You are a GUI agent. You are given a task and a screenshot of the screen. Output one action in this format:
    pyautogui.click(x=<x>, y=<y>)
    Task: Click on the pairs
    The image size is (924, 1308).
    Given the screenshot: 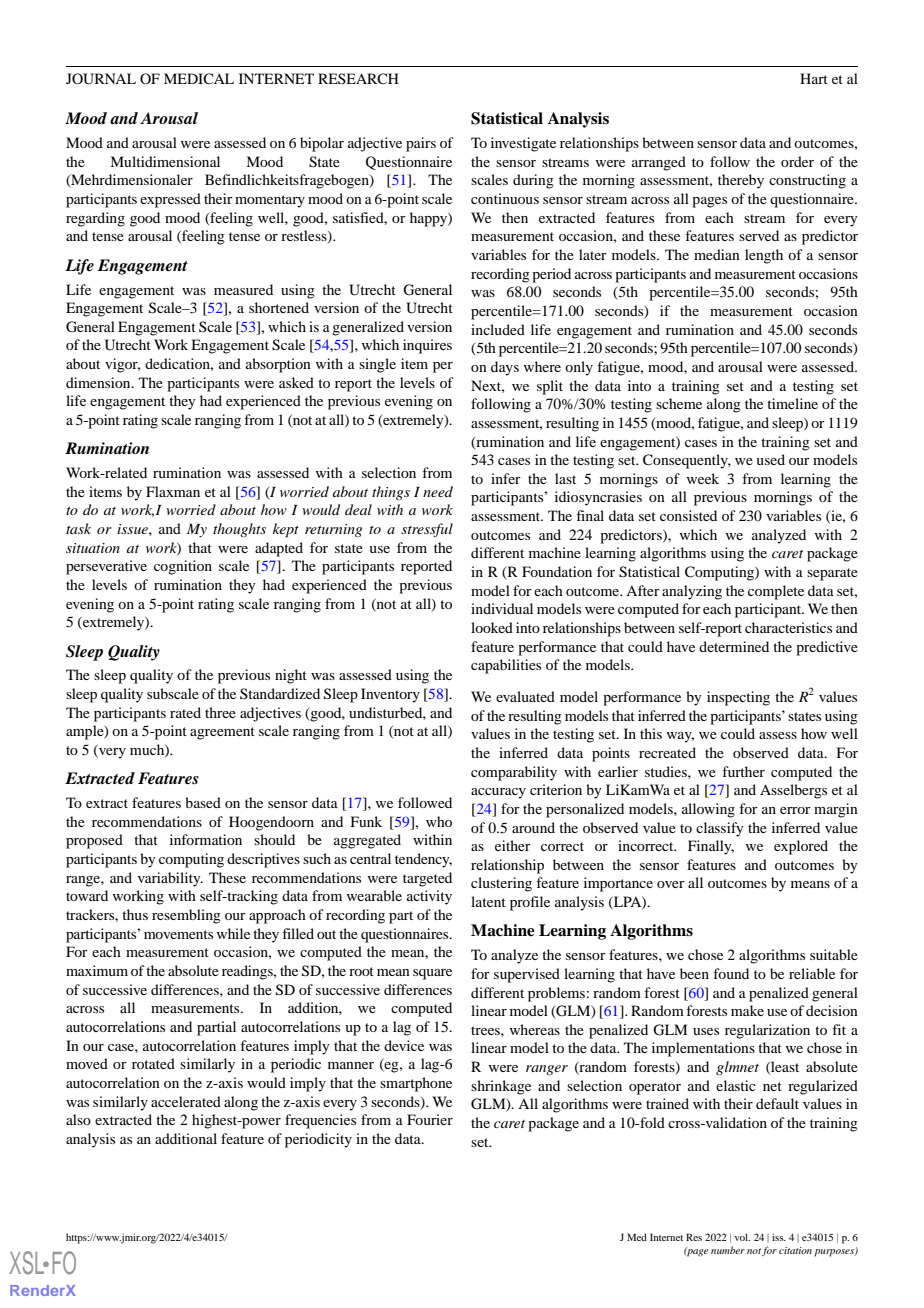 What is the action you would take?
    pyautogui.click(x=421, y=144)
